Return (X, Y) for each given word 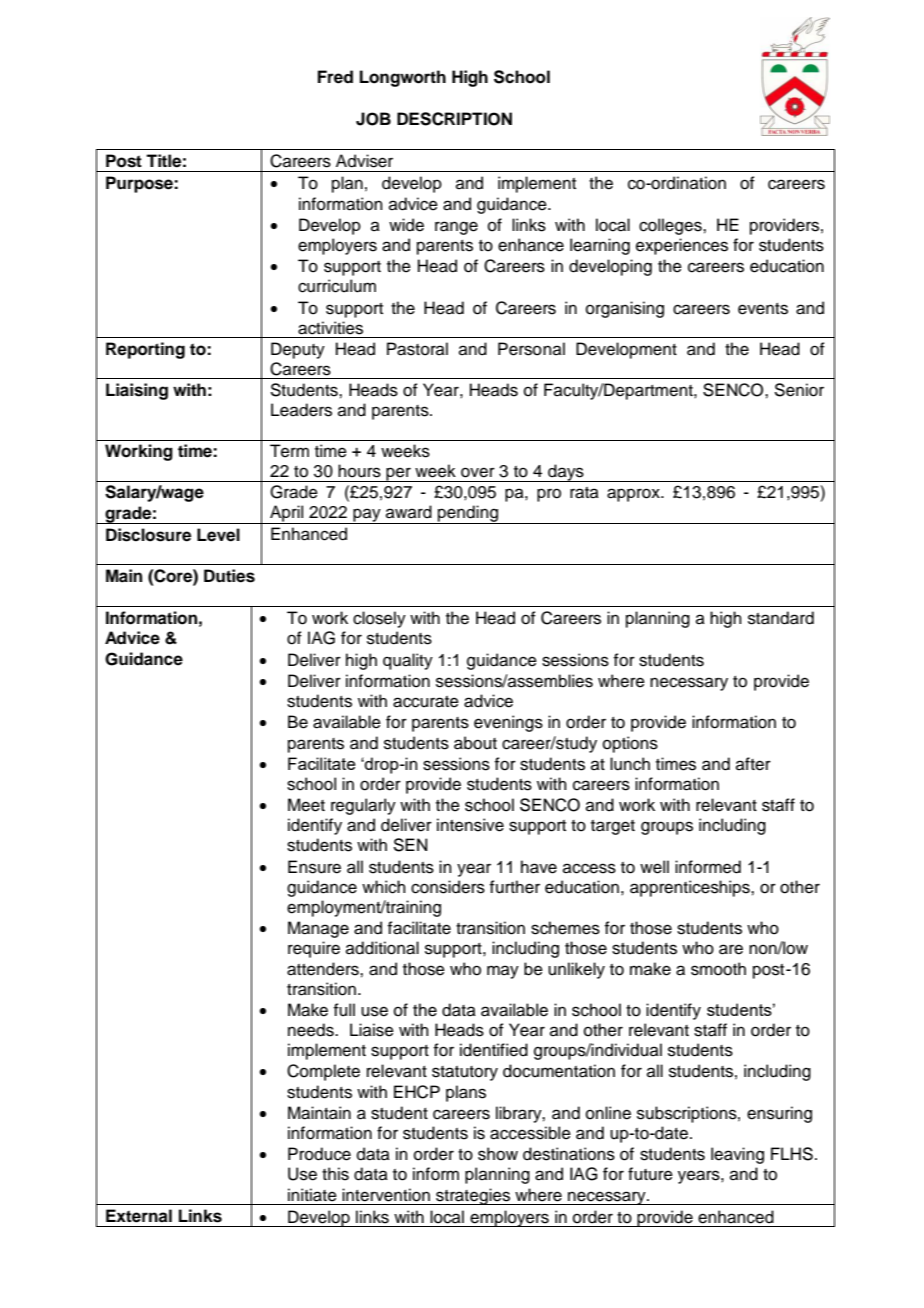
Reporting (145, 350)
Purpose (140, 184)
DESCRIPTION (454, 119)
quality (408, 661)
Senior (799, 390)
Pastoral (417, 349)
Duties (229, 576)
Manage (318, 929)
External (139, 1216)
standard (781, 618)
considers (448, 887)
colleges (671, 226)
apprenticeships (691, 888)
